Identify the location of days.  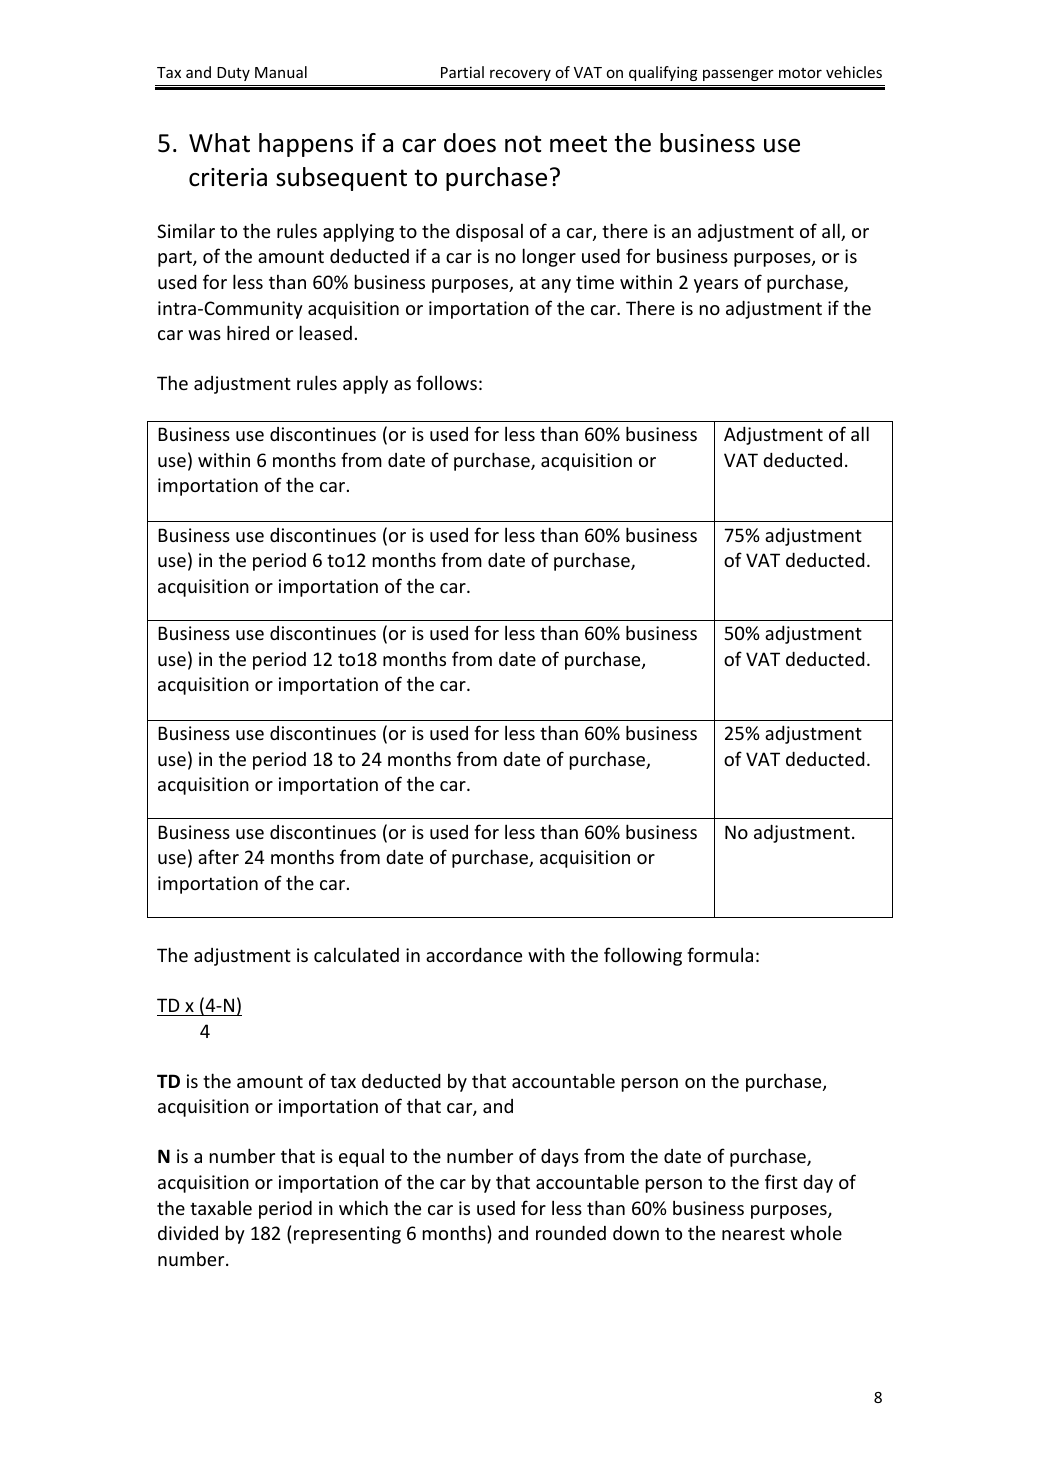
(560, 1158).
